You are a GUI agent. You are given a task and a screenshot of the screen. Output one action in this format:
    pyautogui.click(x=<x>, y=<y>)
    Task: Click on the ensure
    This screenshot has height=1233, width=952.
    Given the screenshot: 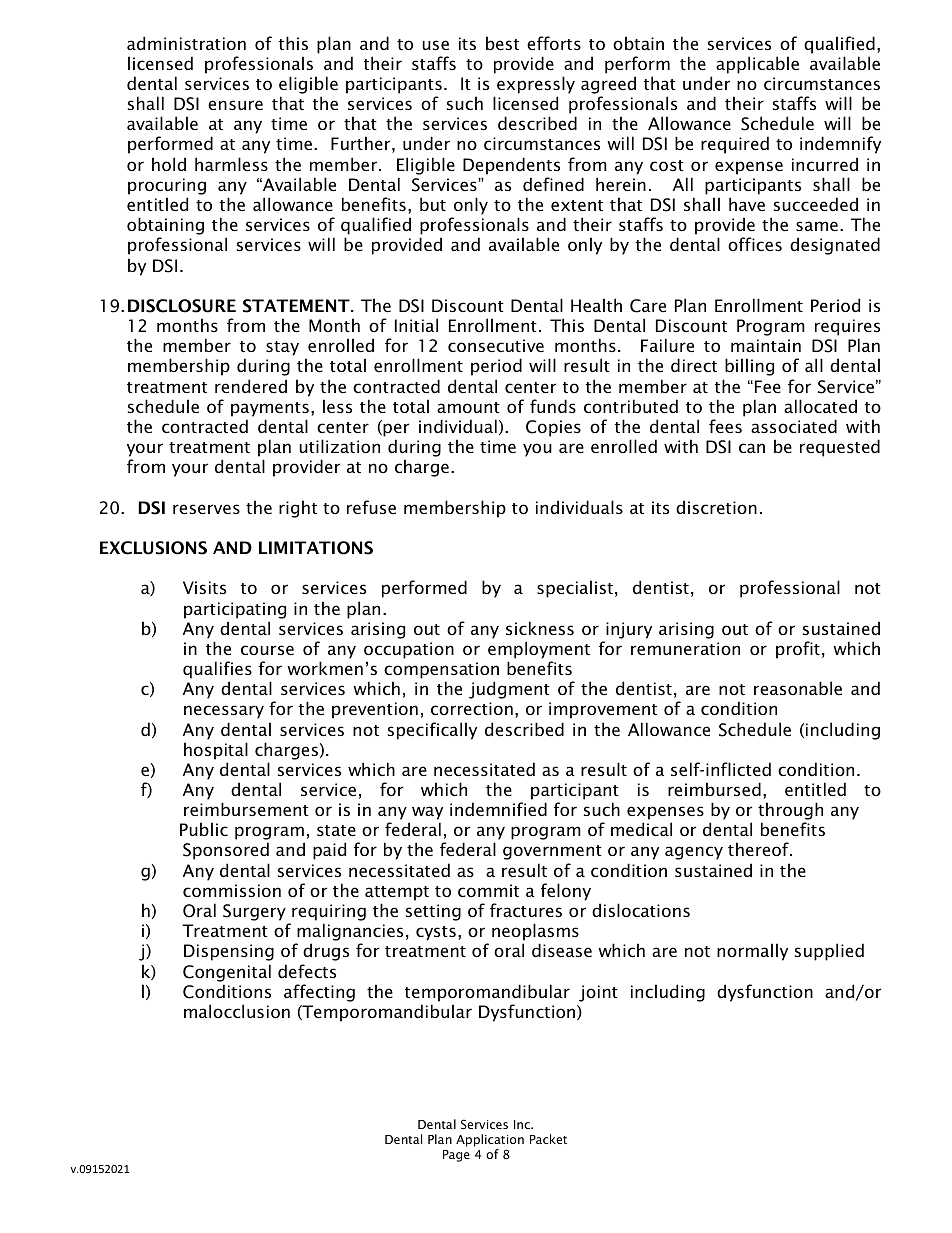 What is the action you would take?
    pyautogui.click(x=235, y=105)
